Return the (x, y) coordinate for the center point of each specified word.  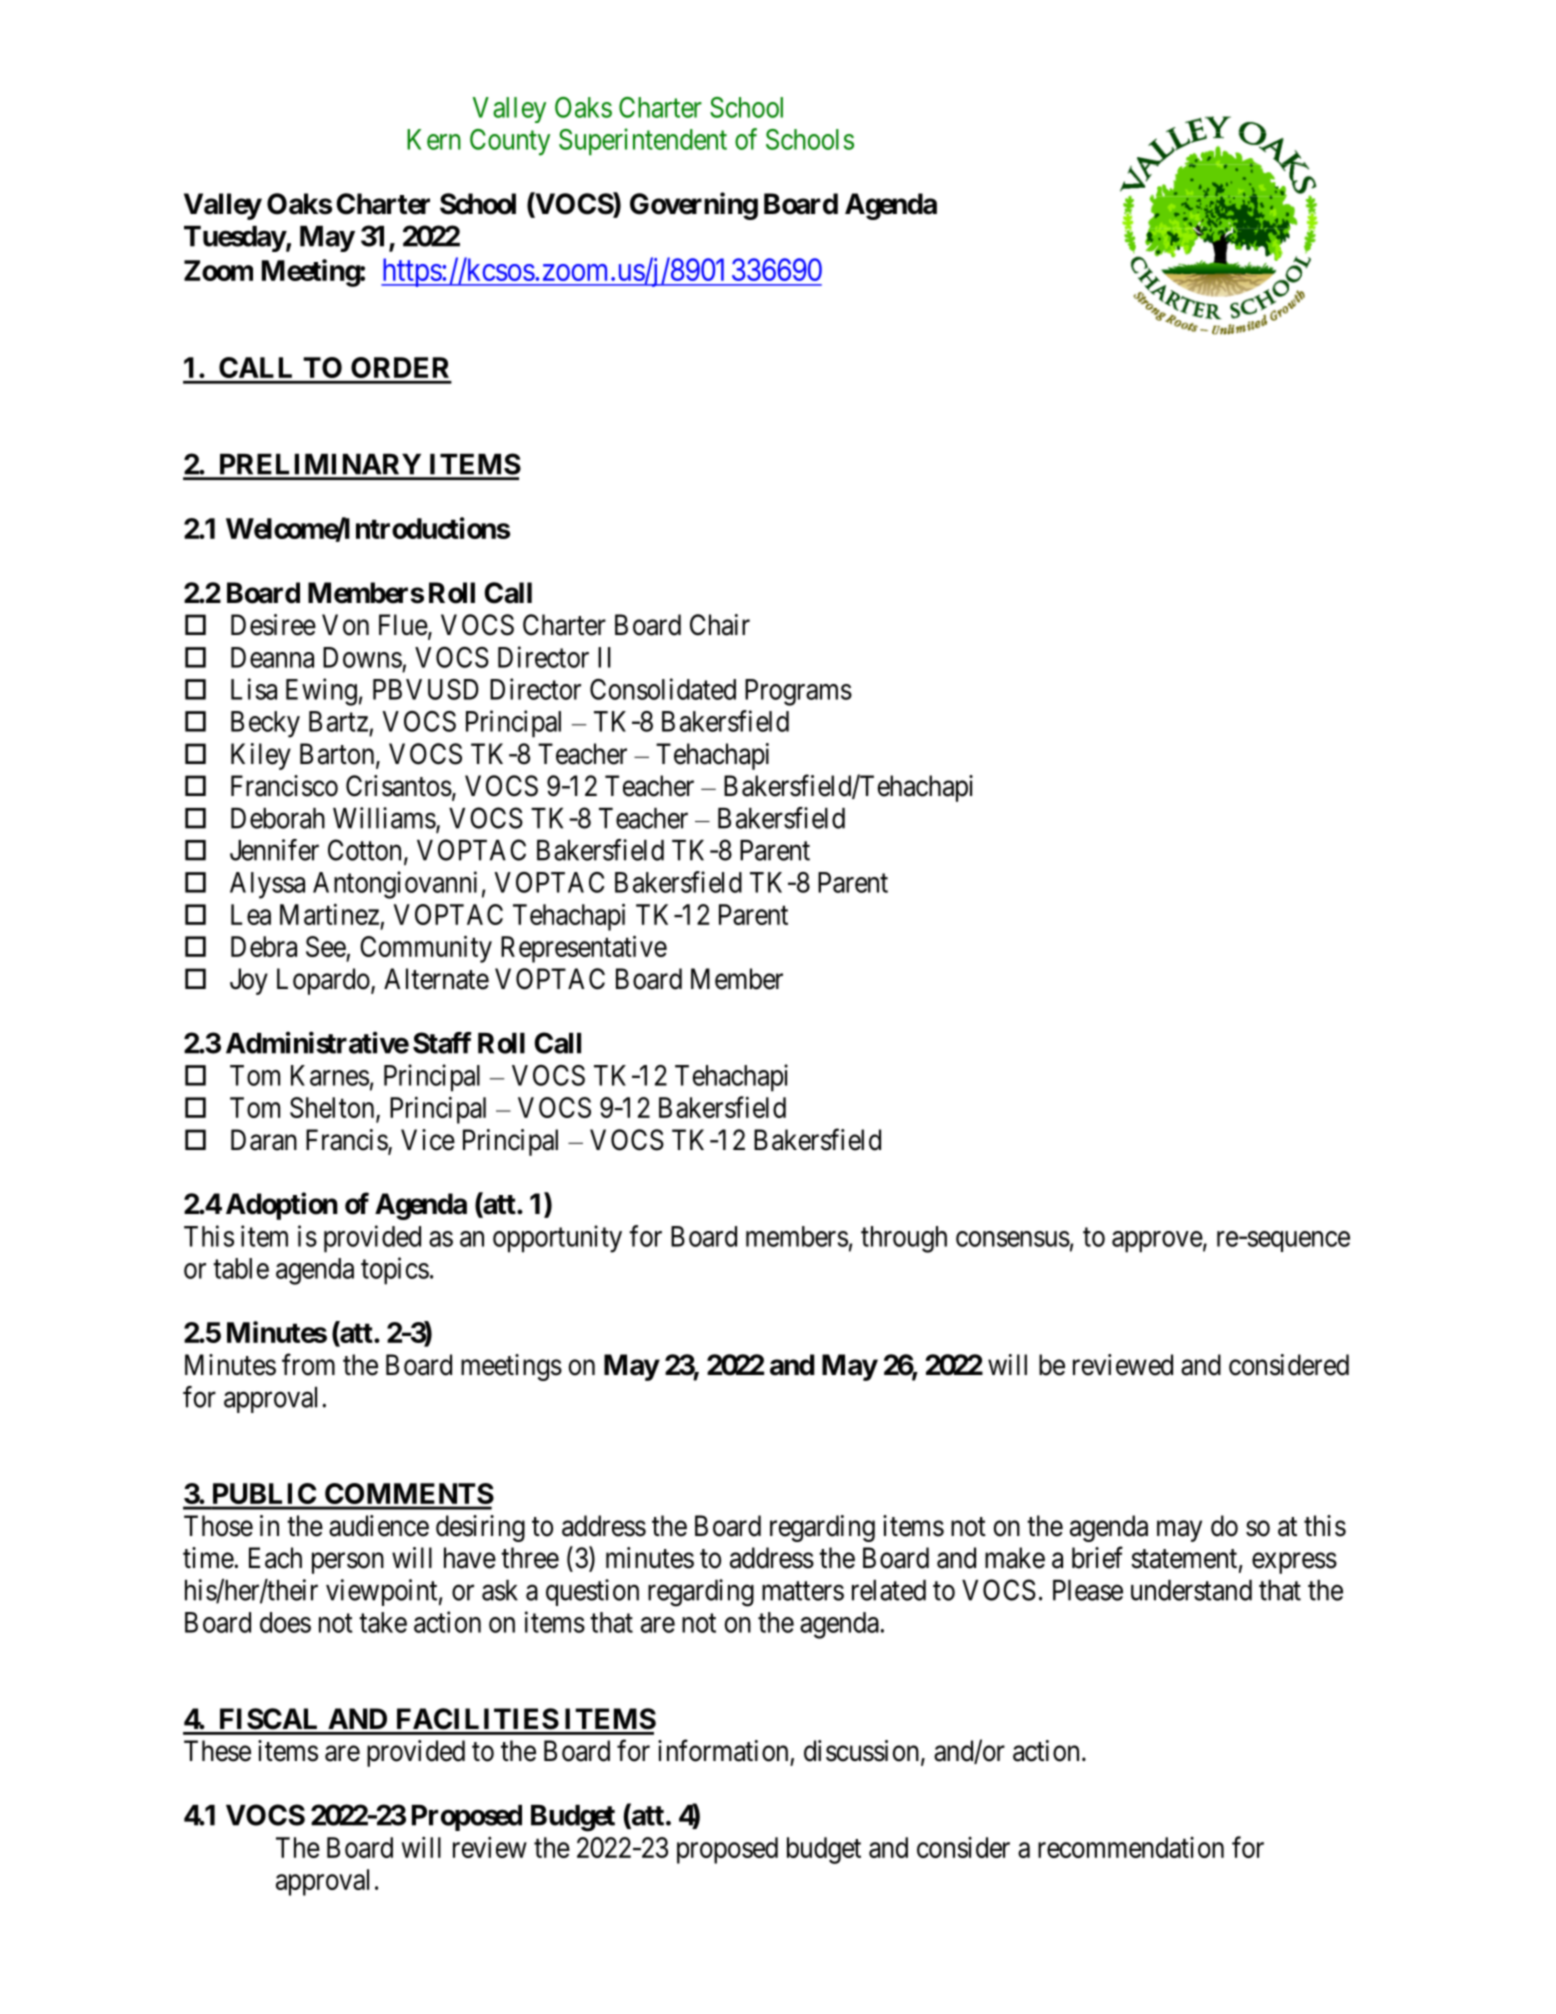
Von (345, 625)
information (723, 1750)
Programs (798, 692)
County (510, 142)
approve (1157, 1242)
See (326, 946)
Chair (720, 625)
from (308, 1364)
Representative (584, 949)
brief (1097, 1557)
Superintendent (643, 142)
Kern (434, 139)
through (904, 1239)
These (217, 1751)
